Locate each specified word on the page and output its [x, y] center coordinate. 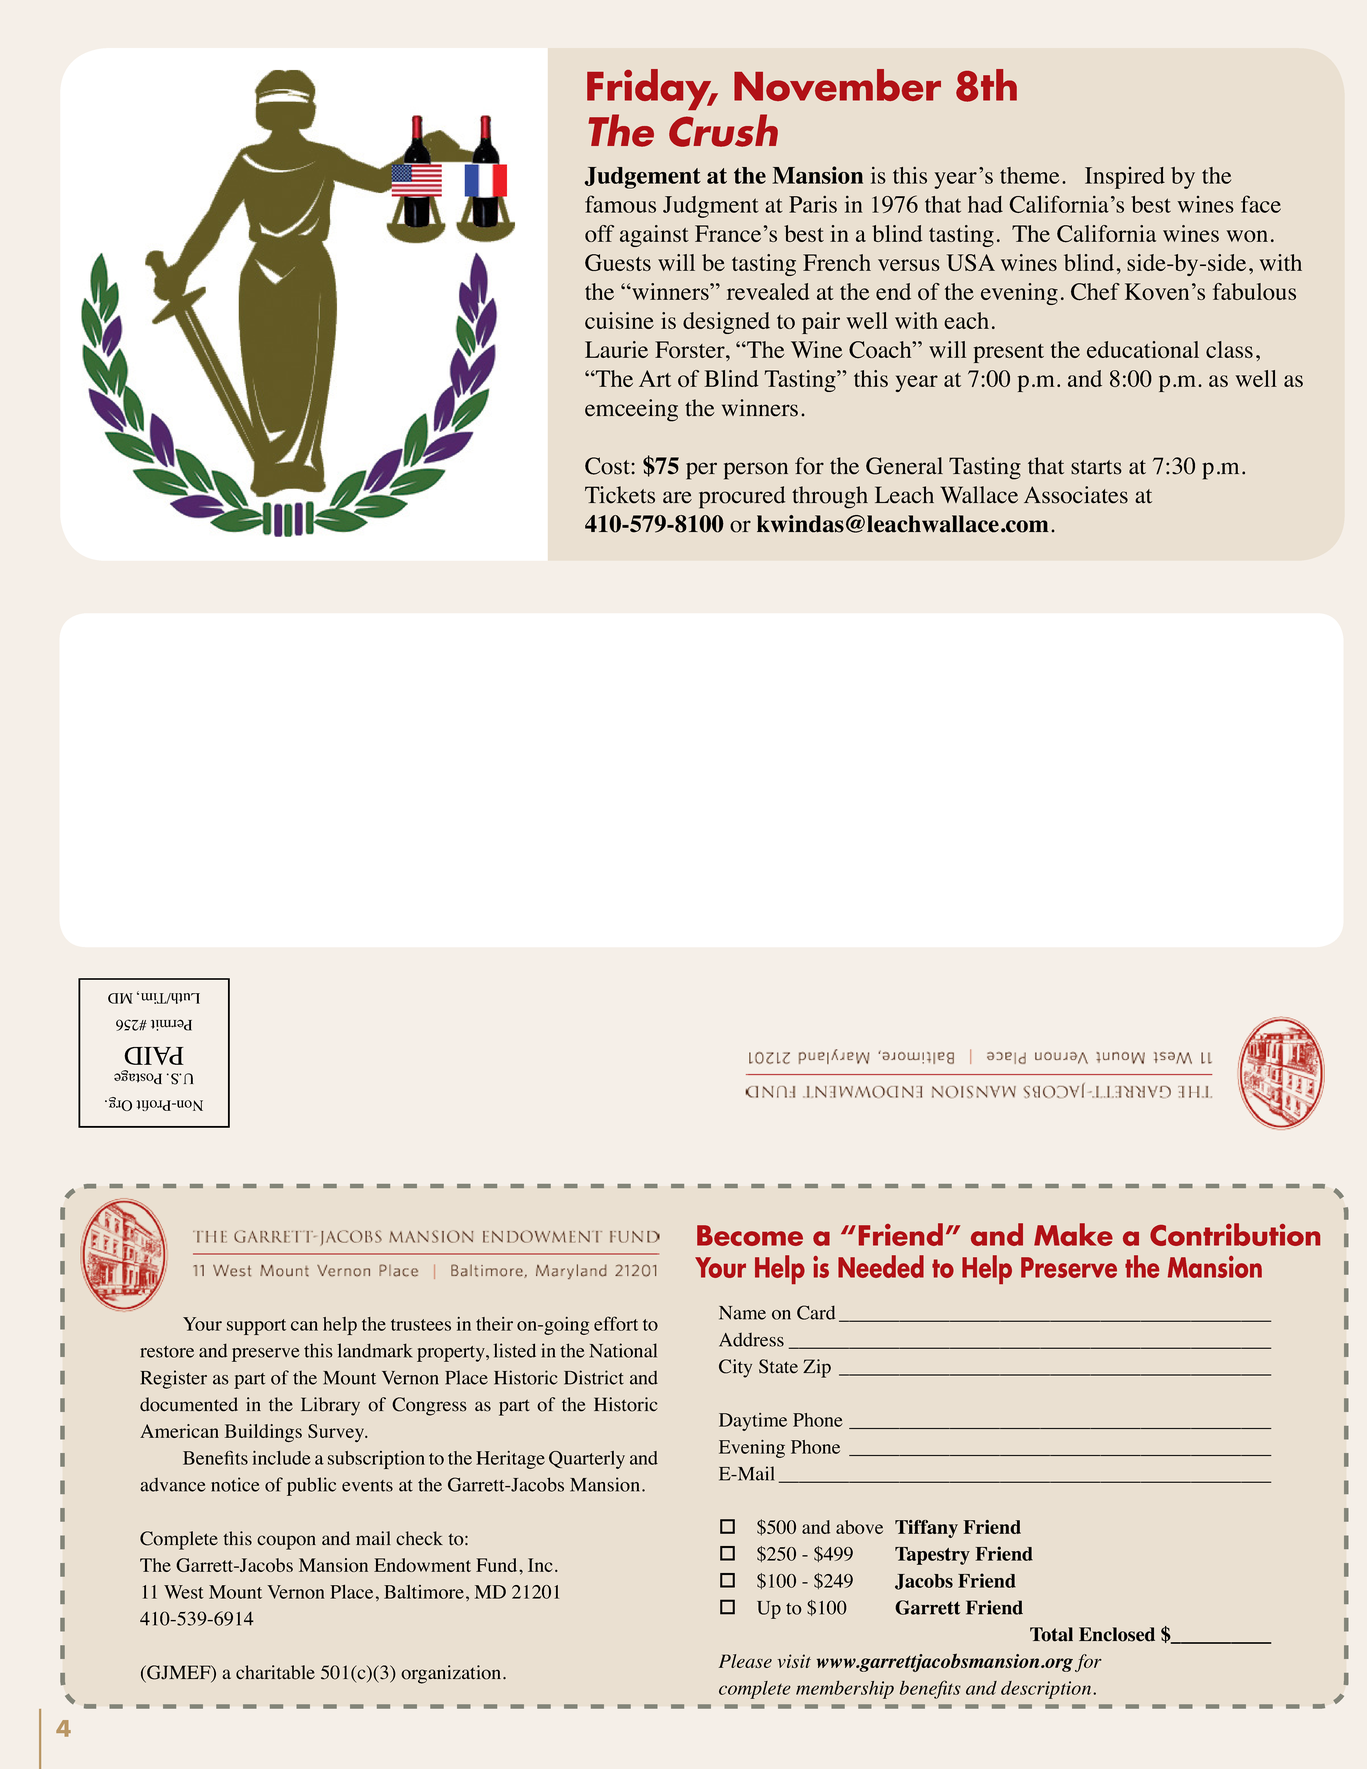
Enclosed [1117, 1634]
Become [750, 1235]
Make [1073, 1234]
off [599, 233]
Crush [723, 130]
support [256, 1327]
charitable [275, 1672]
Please [745, 1661]
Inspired [1125, 178]
